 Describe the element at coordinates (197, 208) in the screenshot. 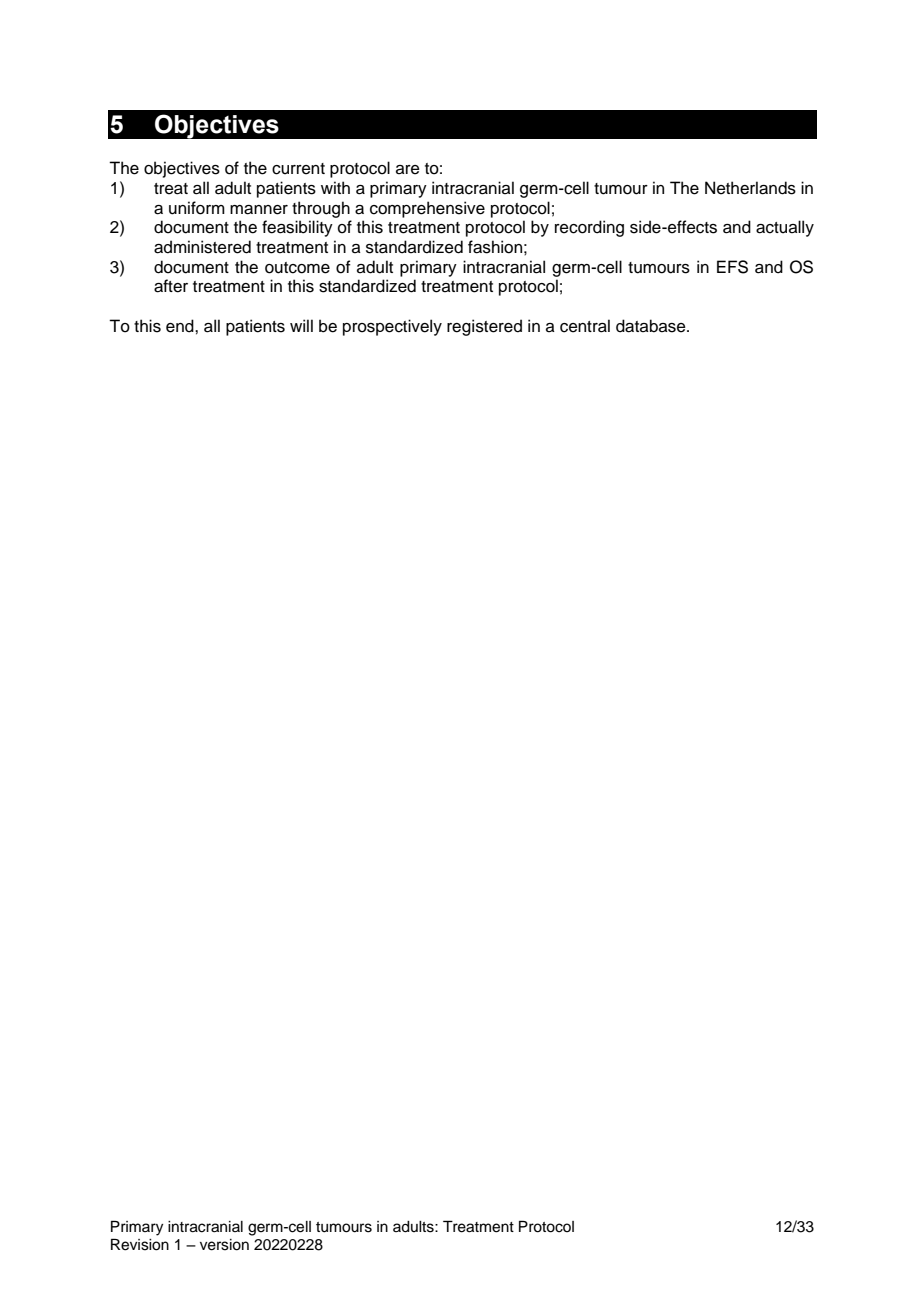

I see `uniform` at that location.
